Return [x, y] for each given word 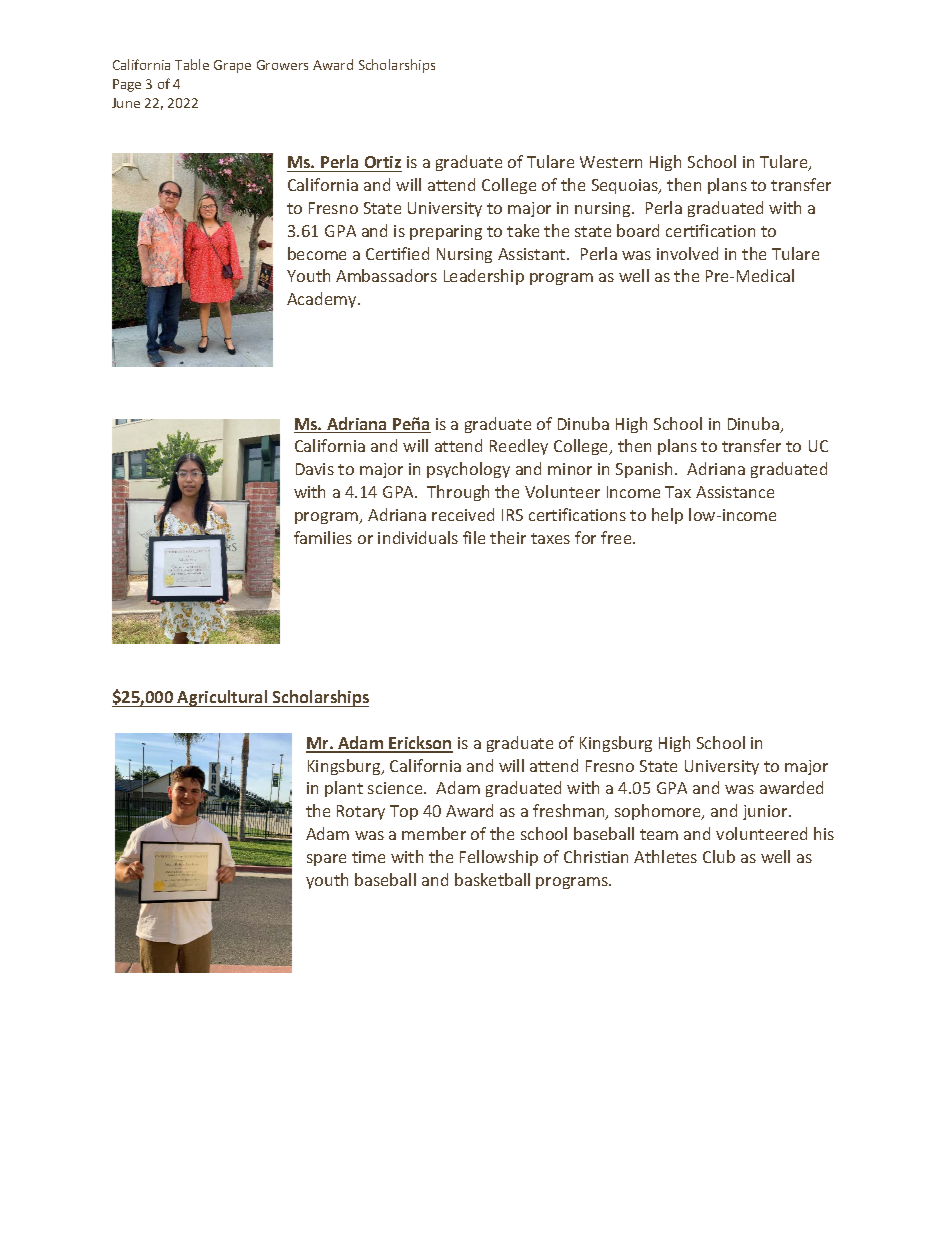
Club [719, 856]
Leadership [484, 277]
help [667, 516]
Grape [232, 66]
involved [687, 253]
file [474, 537]
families [323, 537]
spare [326, 860]
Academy [323, 300]
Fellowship [499, 858]
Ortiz [382, 164]
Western [611, 162]
